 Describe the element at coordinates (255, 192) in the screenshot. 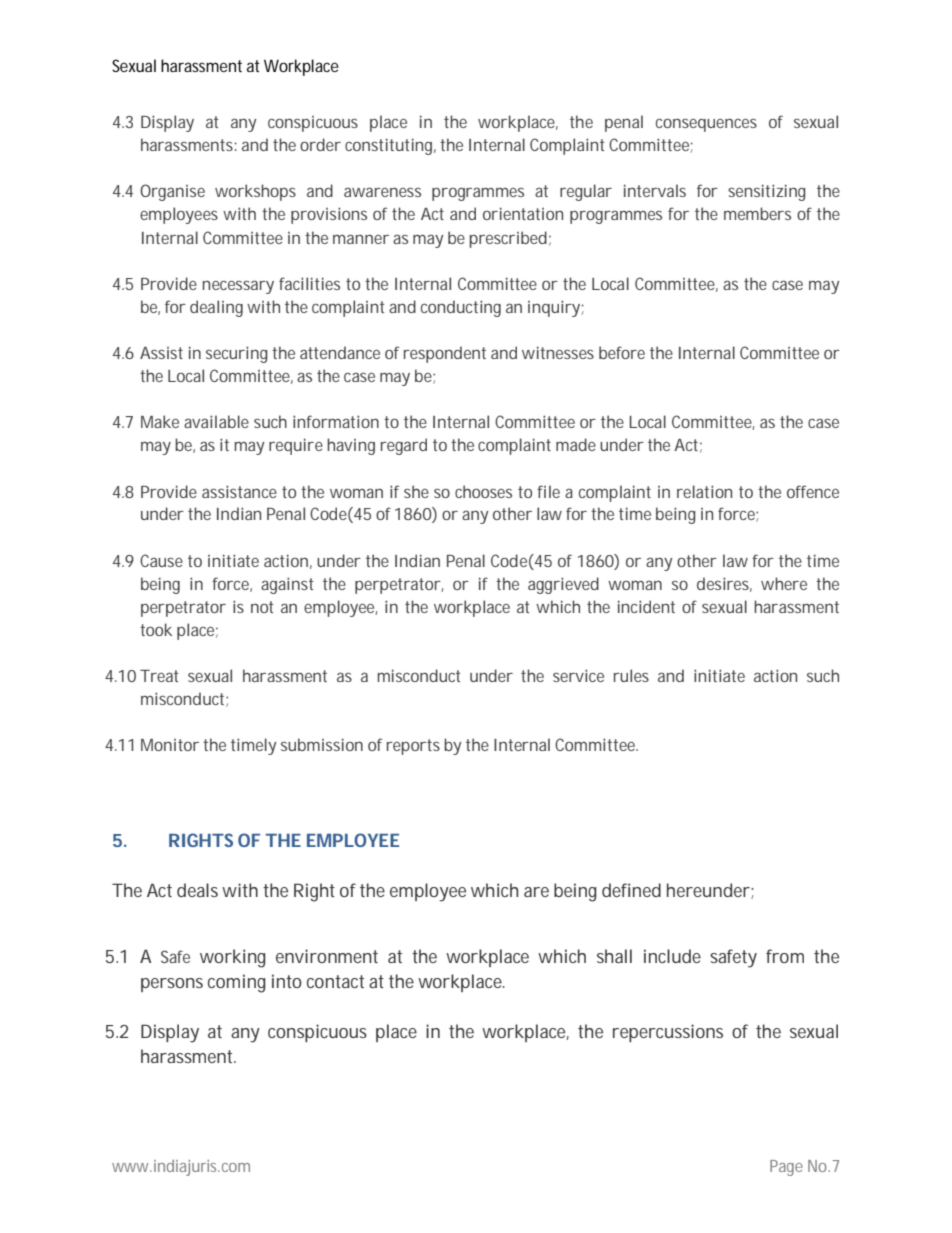

I see `workshops` at that location.
